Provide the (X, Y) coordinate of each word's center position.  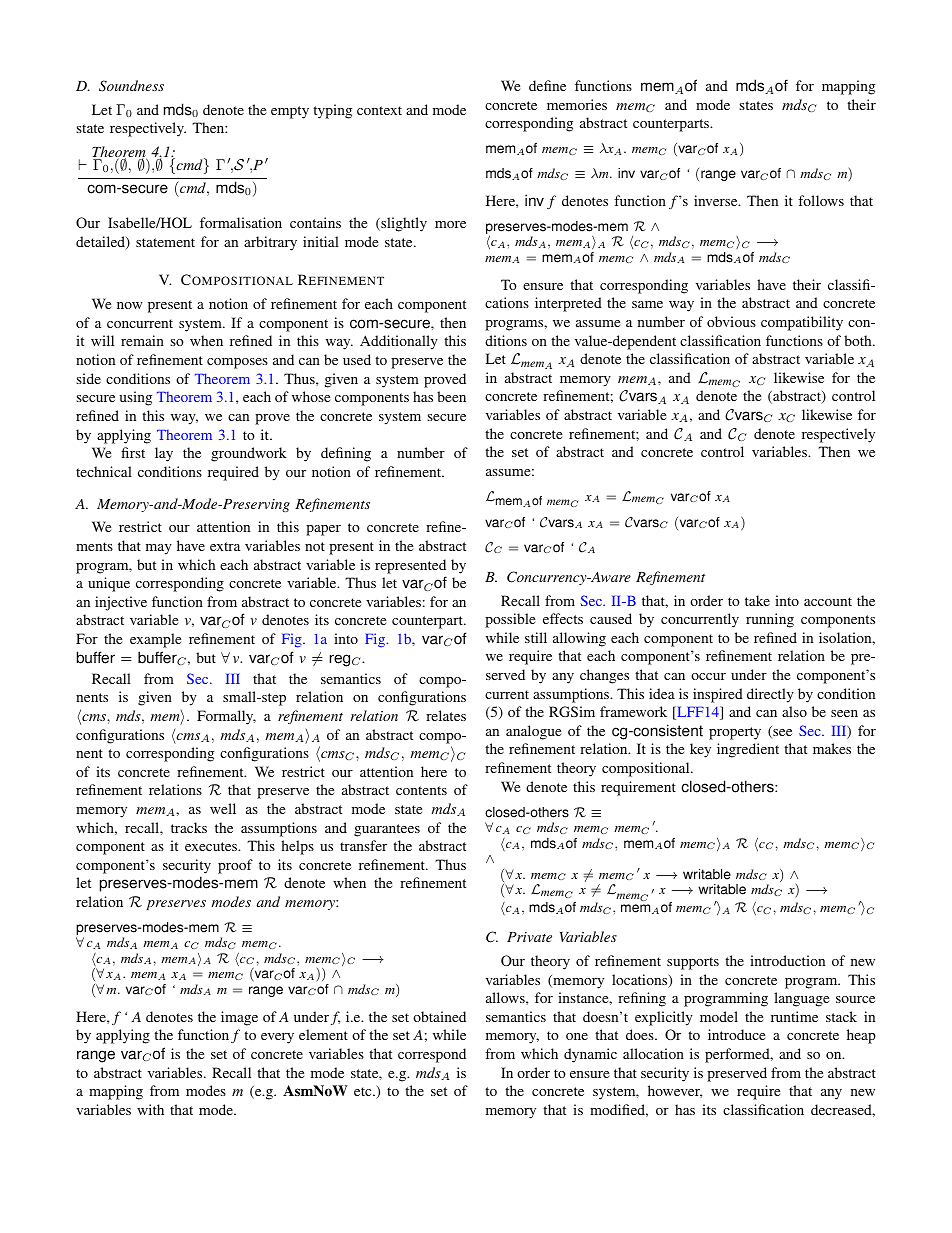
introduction (787, 960)
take (757, 600)
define (547, 85)
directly (770, 695)
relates (446, 715)
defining (346, 454)
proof (235, 866)
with (150, 1109)
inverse (717, 200)
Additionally (399, 342)
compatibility (802, 323)
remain (142, 340)
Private (529, 937)
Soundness (131, 86)
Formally (226, 717)
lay (164, 454)
